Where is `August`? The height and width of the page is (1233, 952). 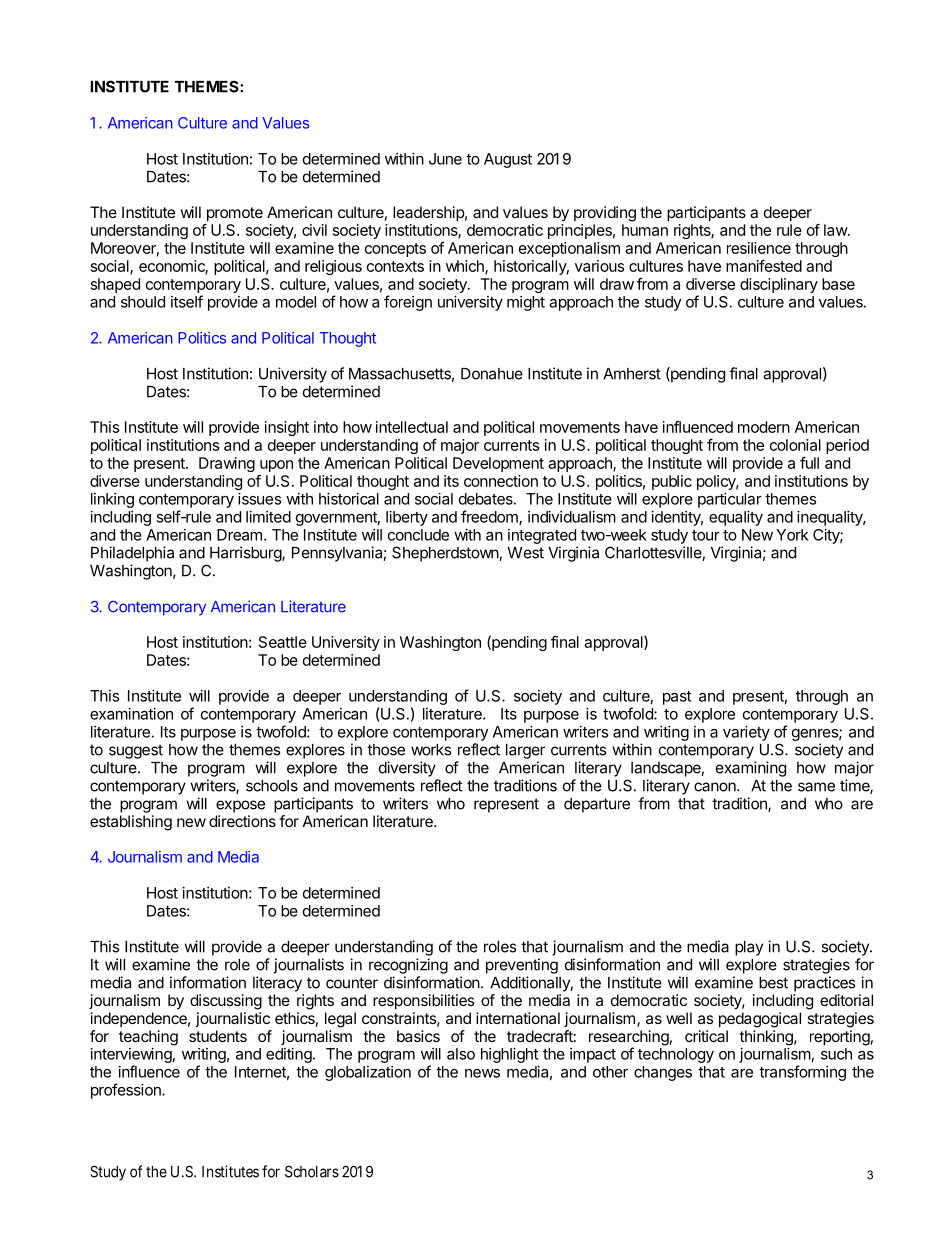 August is located at coordinates (508, 160).
